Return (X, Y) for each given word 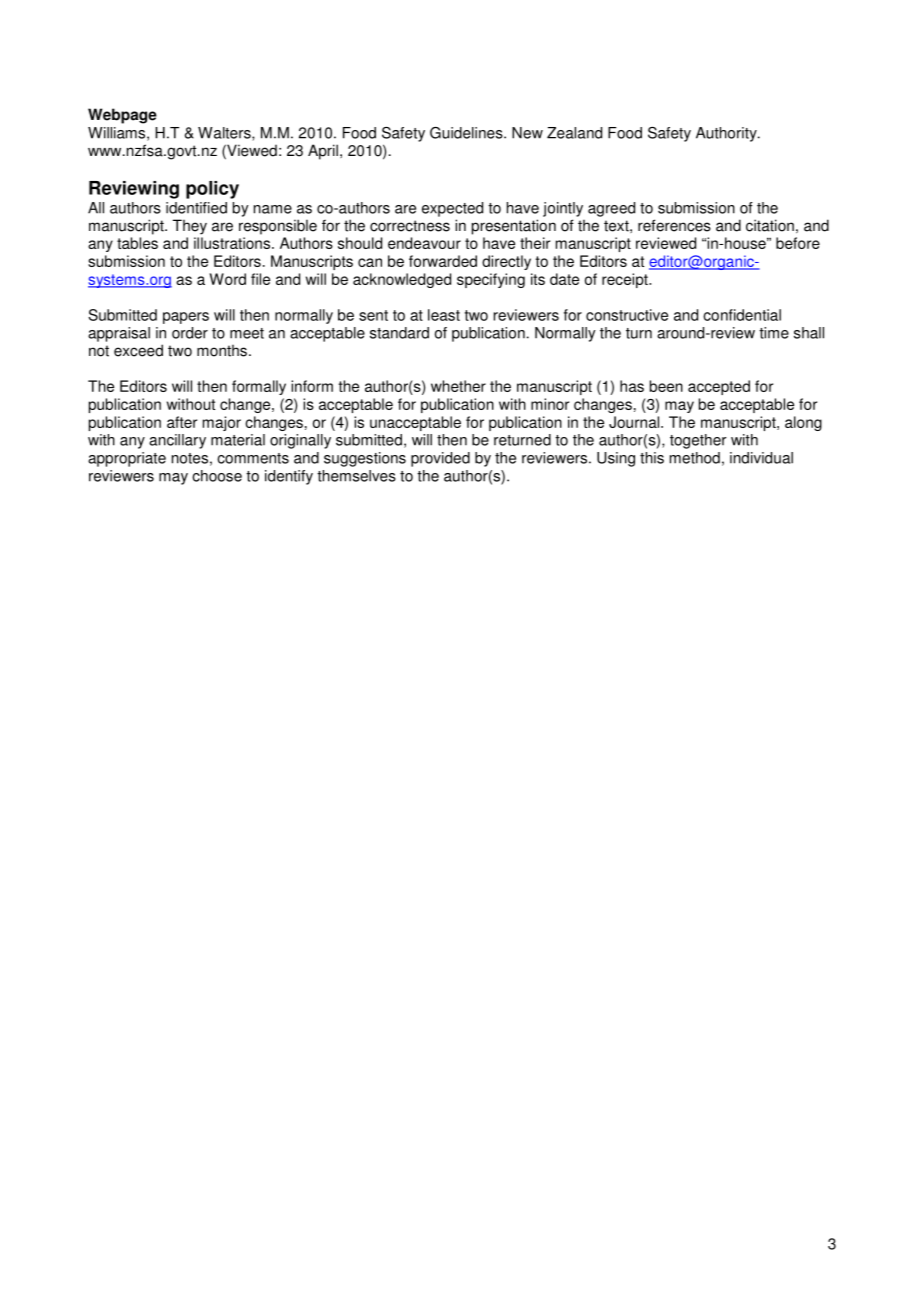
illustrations (233, 243)
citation (770, 225)
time (774, 333)
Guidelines (467, 133)
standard (399, 333)
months (222, 351)
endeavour (424, 243)
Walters (225, 134)
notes (190, 458)
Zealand (574, 133)
